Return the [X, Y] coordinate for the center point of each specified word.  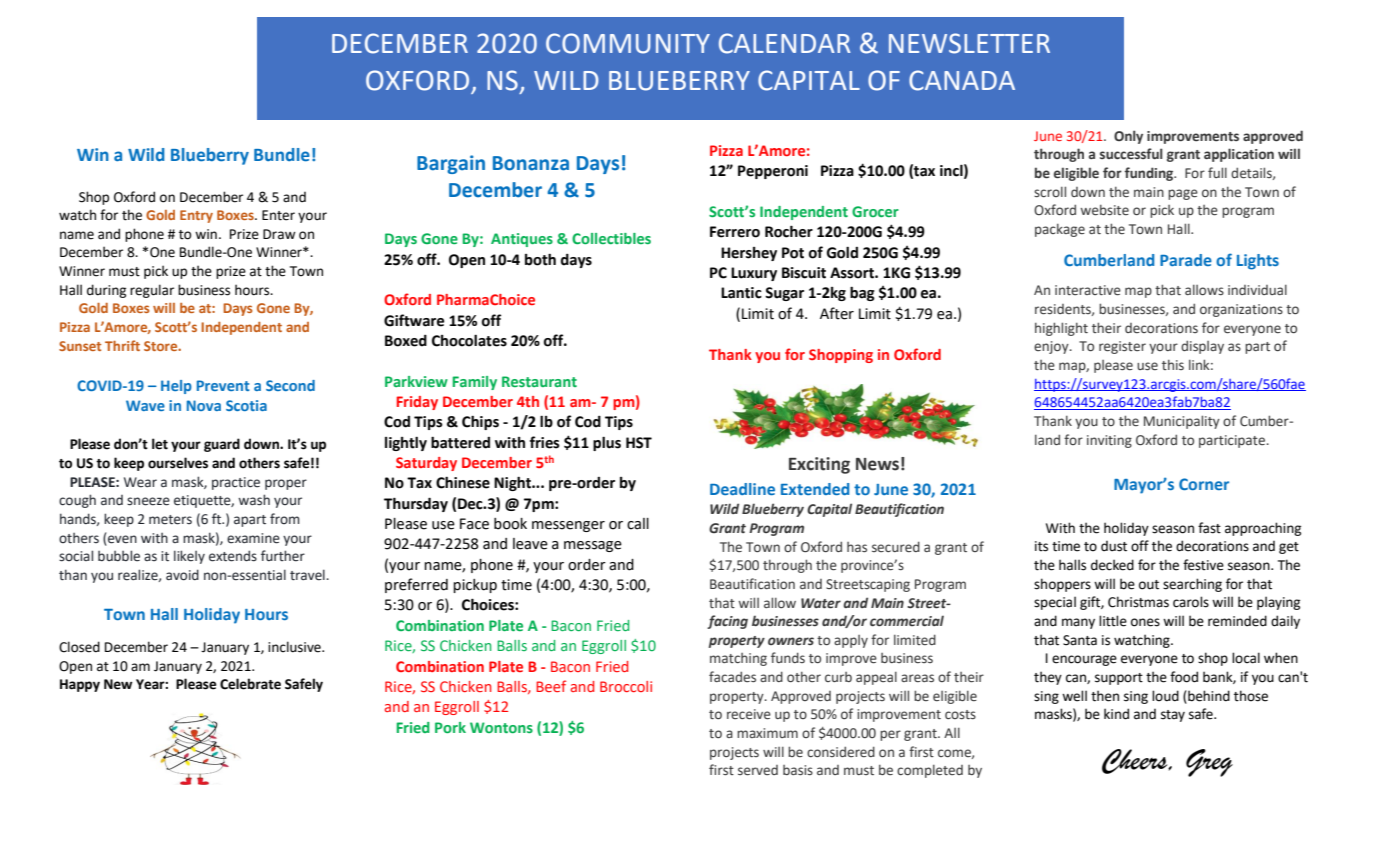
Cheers [1136, 761]
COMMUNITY [628, 43]
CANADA [962, 80]
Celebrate [250, 684]
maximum [767, 733]
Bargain [451, 164]
